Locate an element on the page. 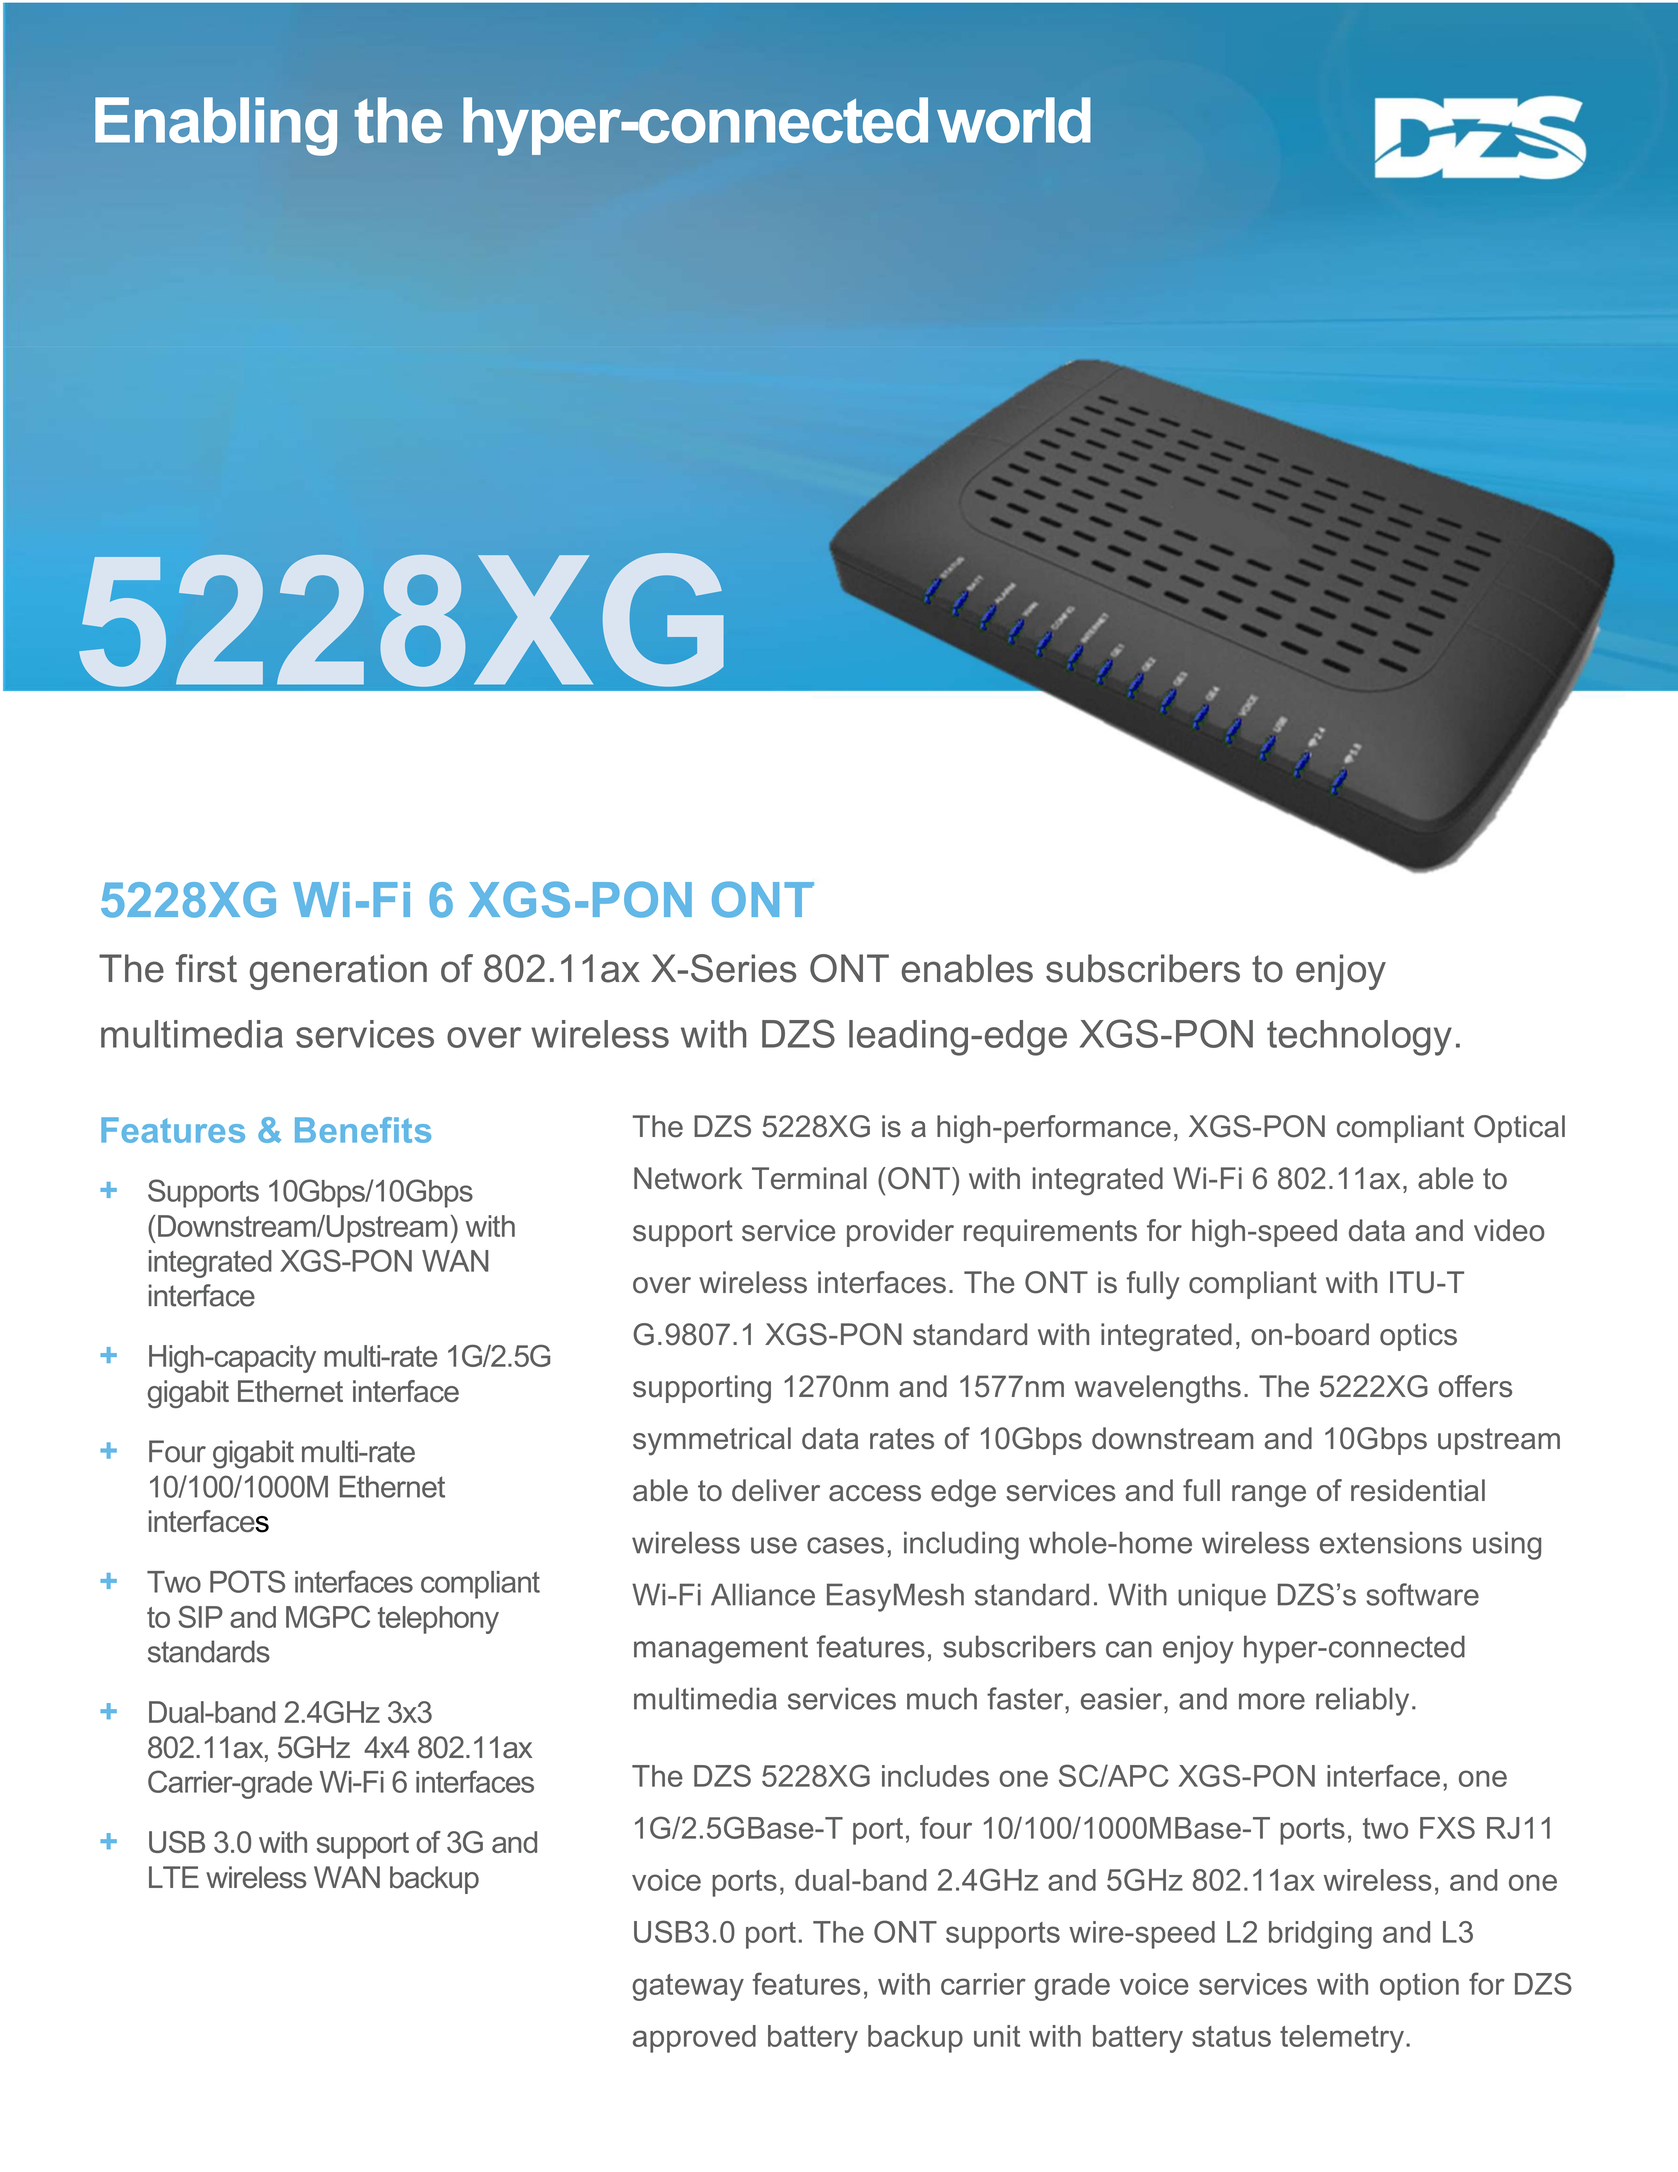 This image has width=1678, height=2172. cases is located at coordinates (845, 1545).
